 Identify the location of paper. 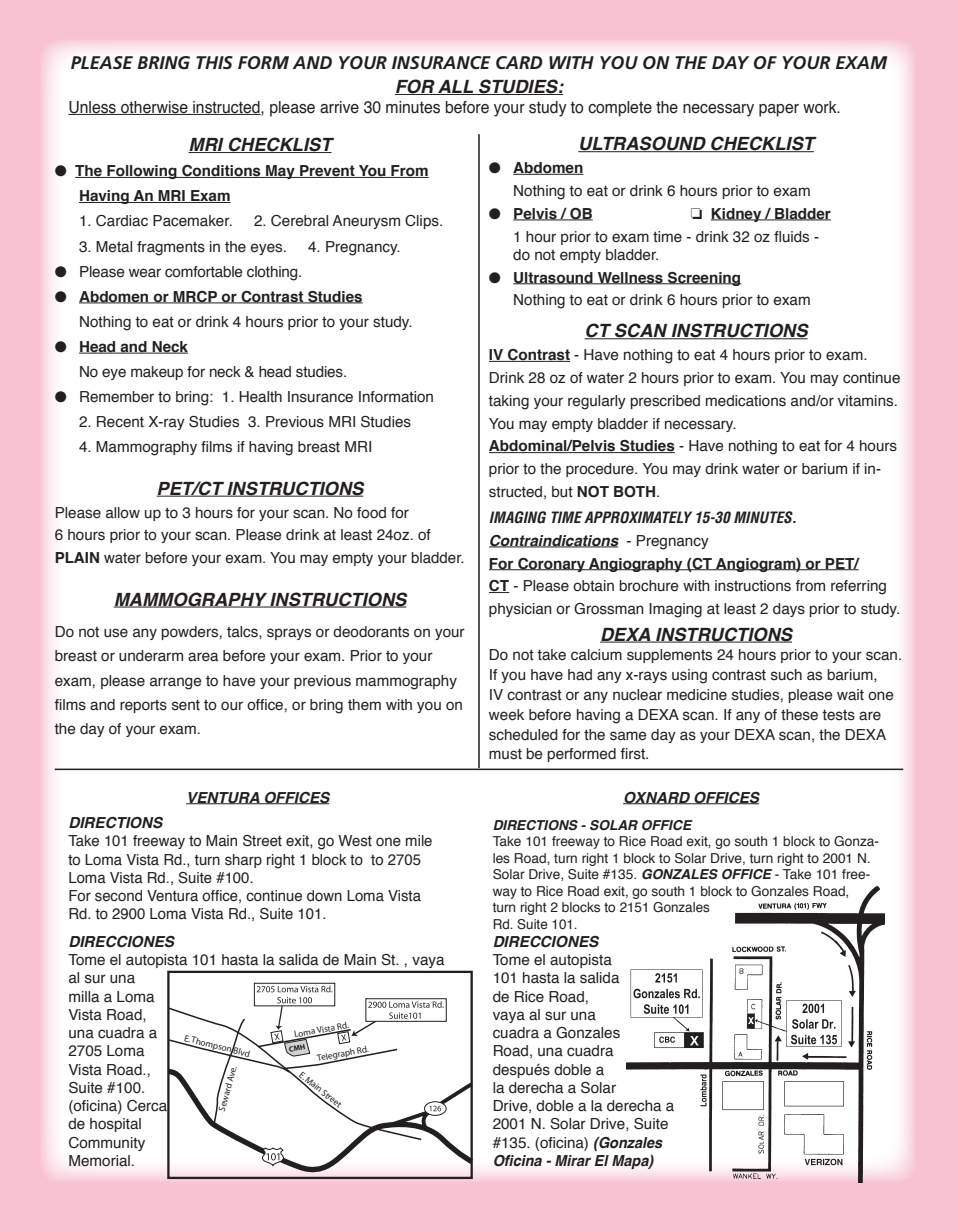
(779, 110).
